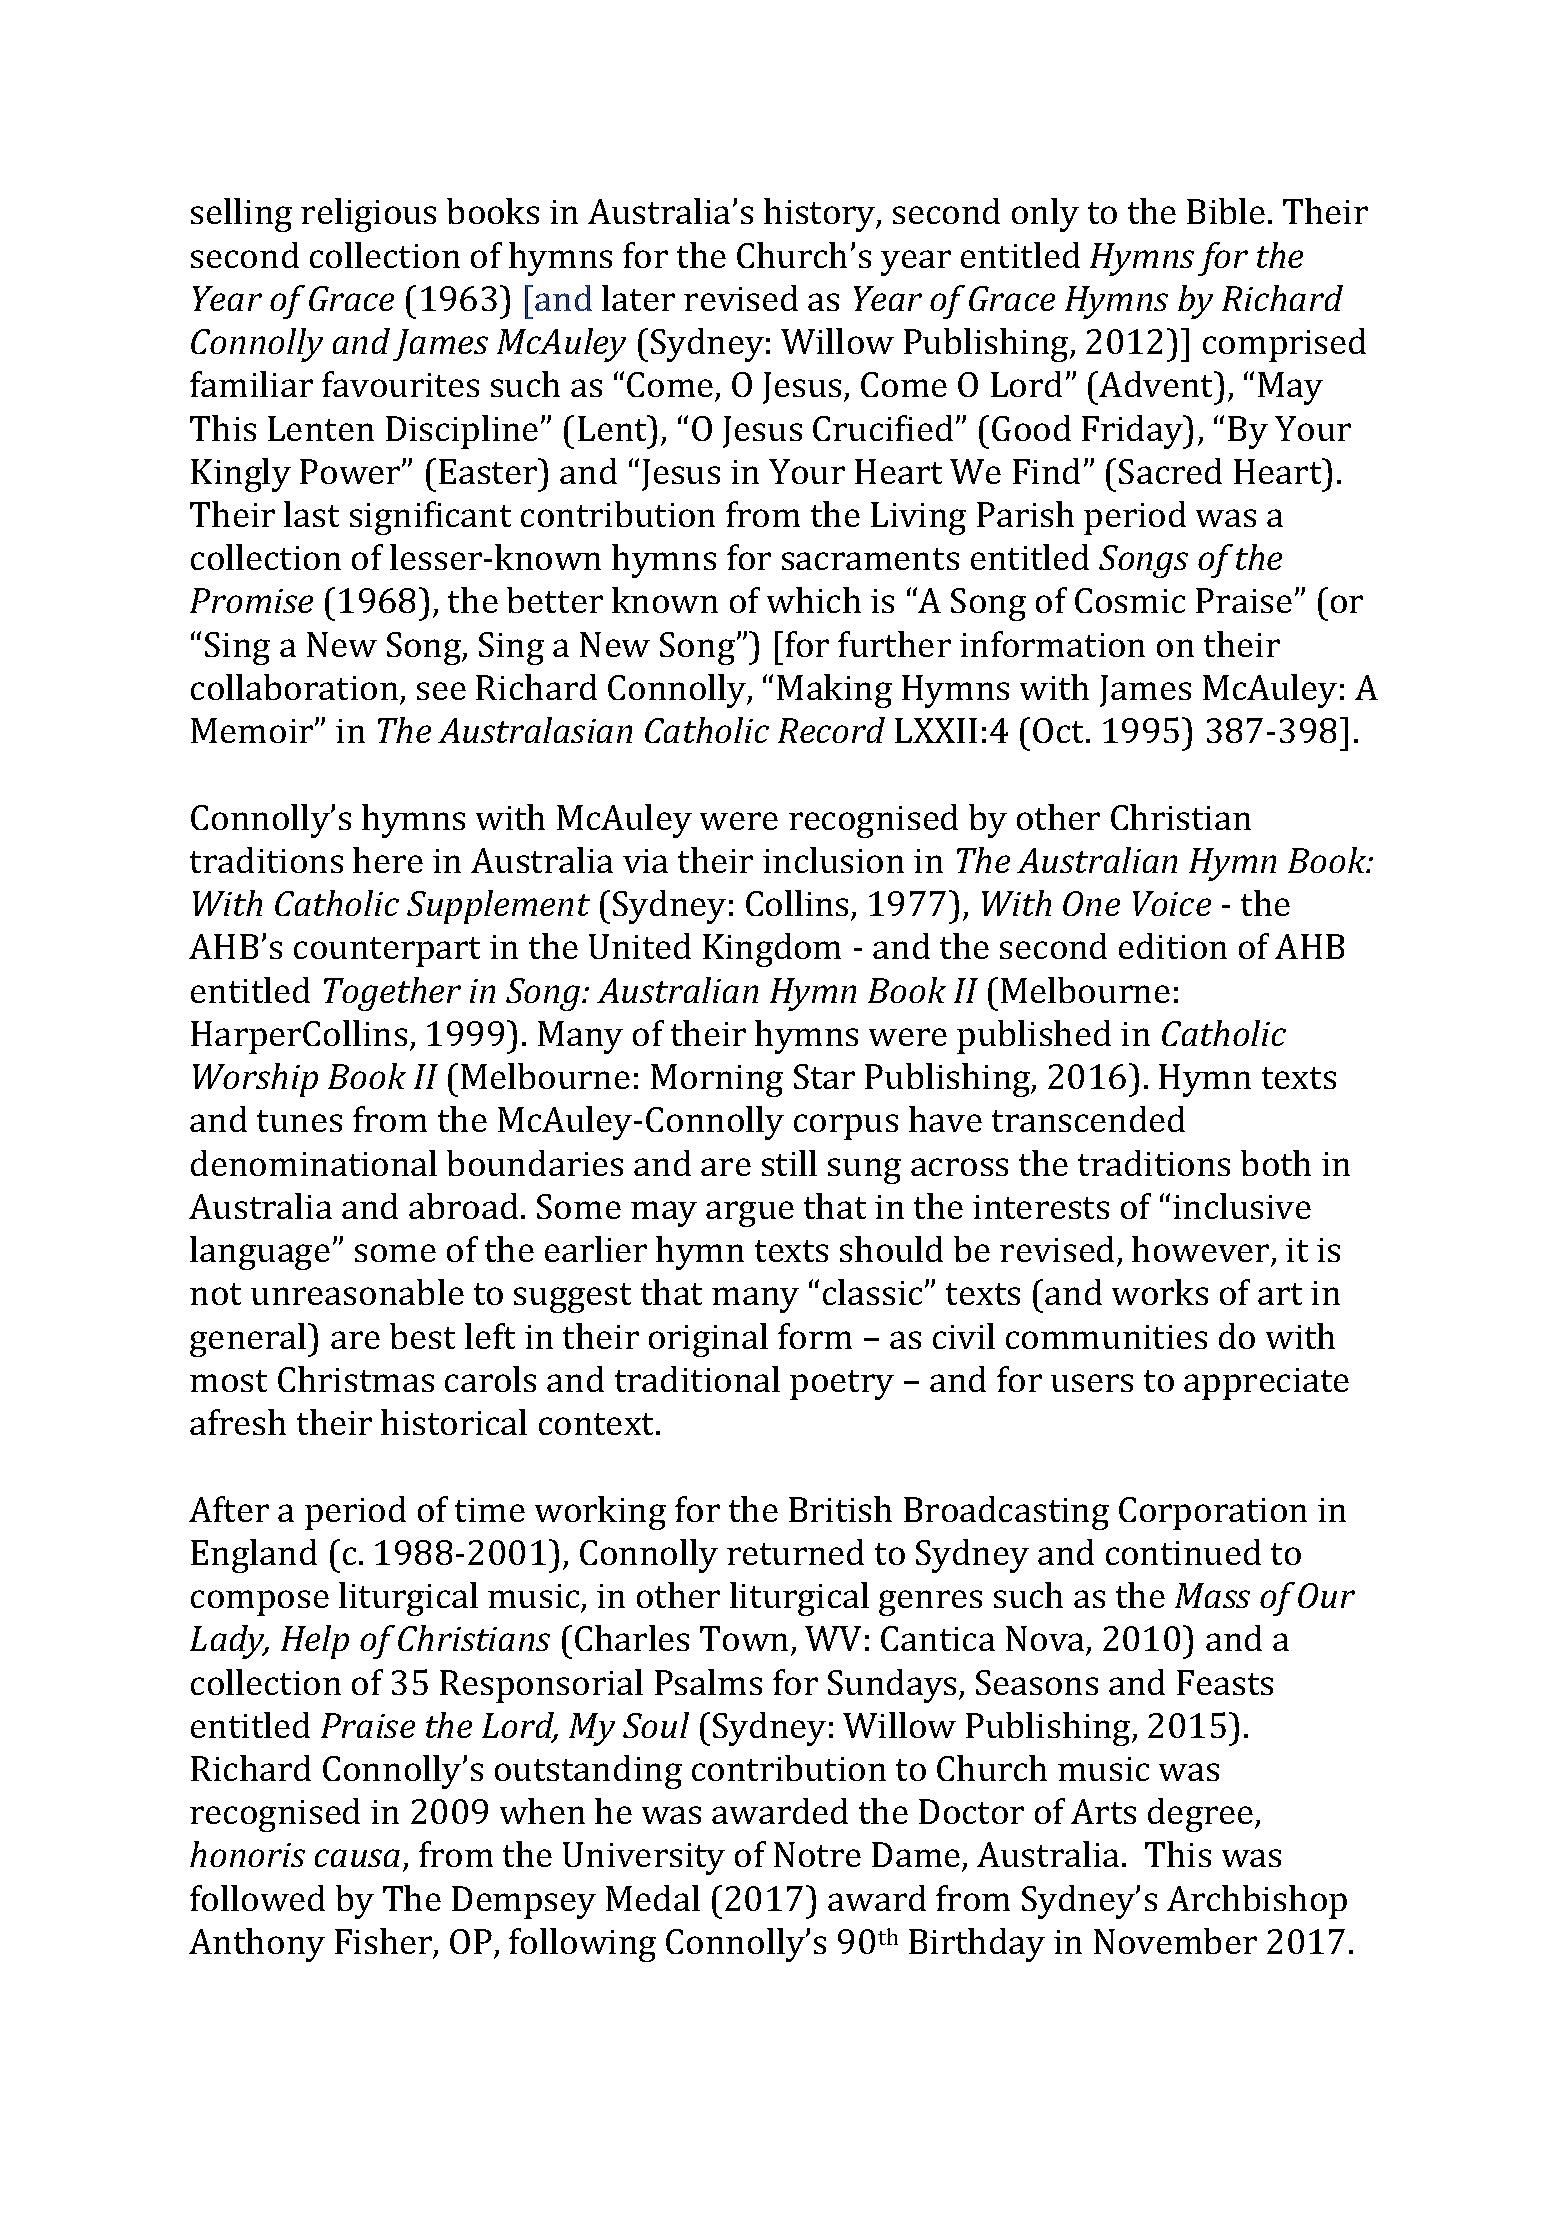  I want to click on causa, so click(357, 1858).
